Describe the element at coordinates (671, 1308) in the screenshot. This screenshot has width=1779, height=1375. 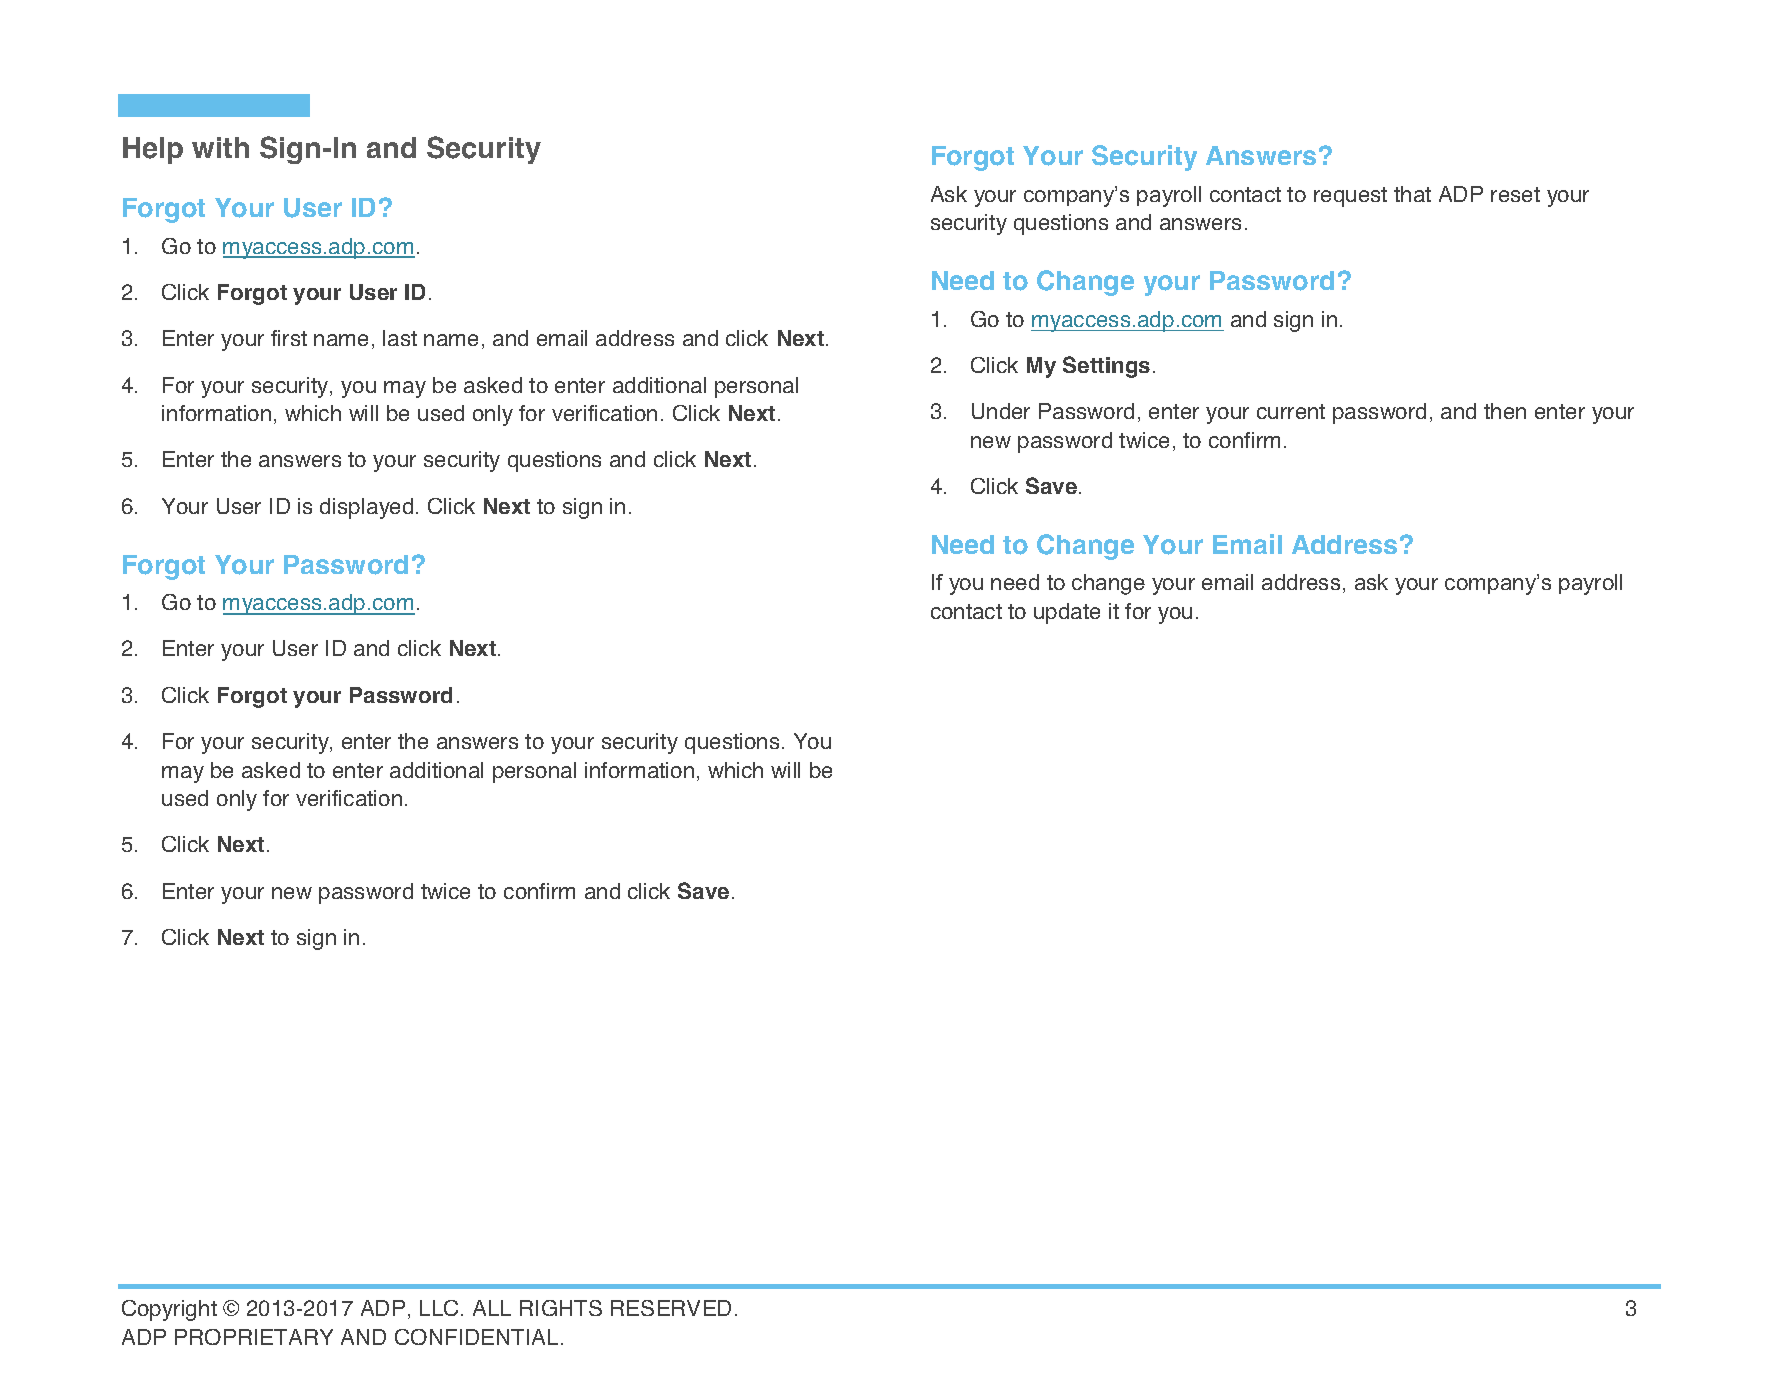
I see `RESERVED` at that location.
